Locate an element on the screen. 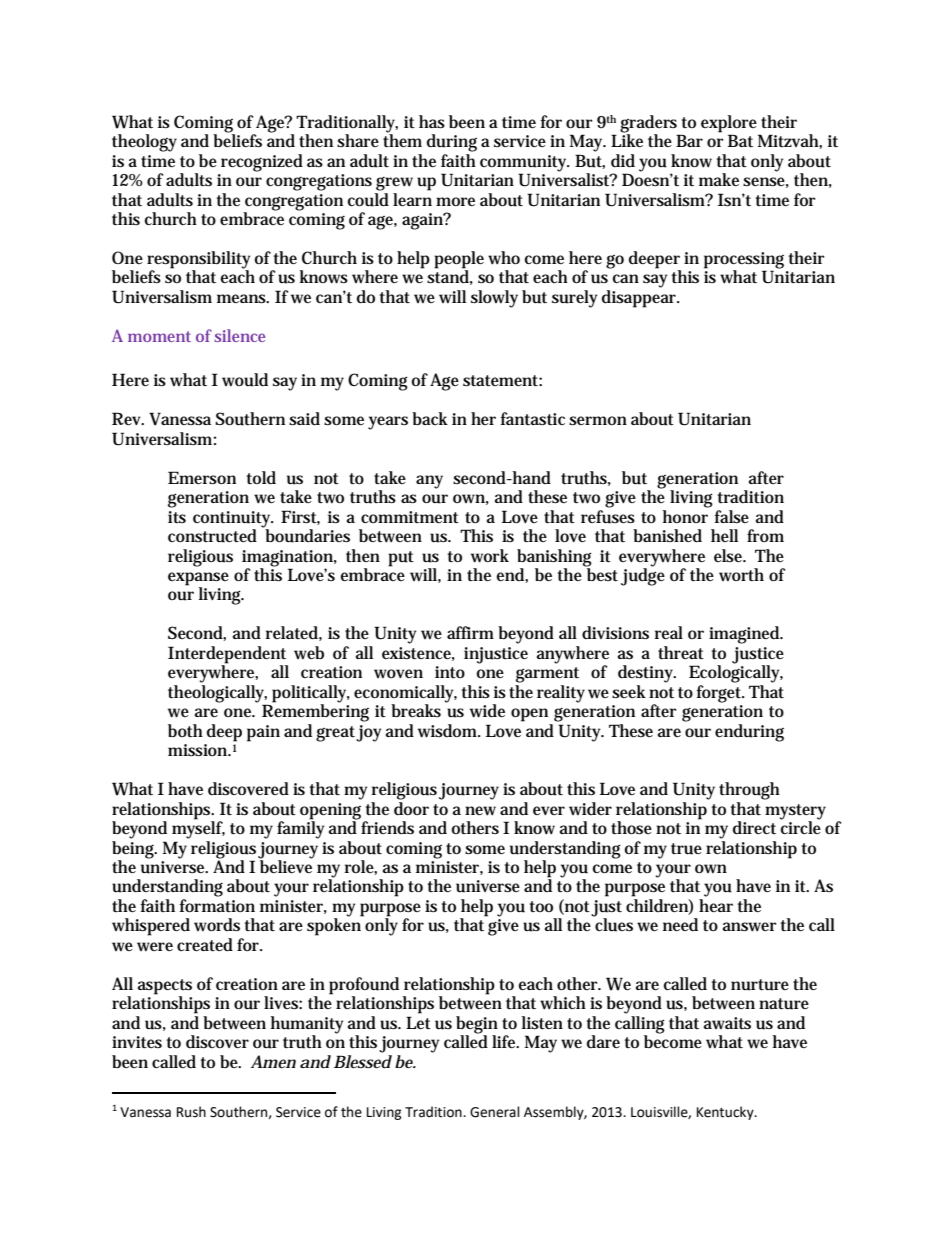 Image resolution: width=952 pixels, height=1233 pixels. recognized is located at coordinates (262, 163).
